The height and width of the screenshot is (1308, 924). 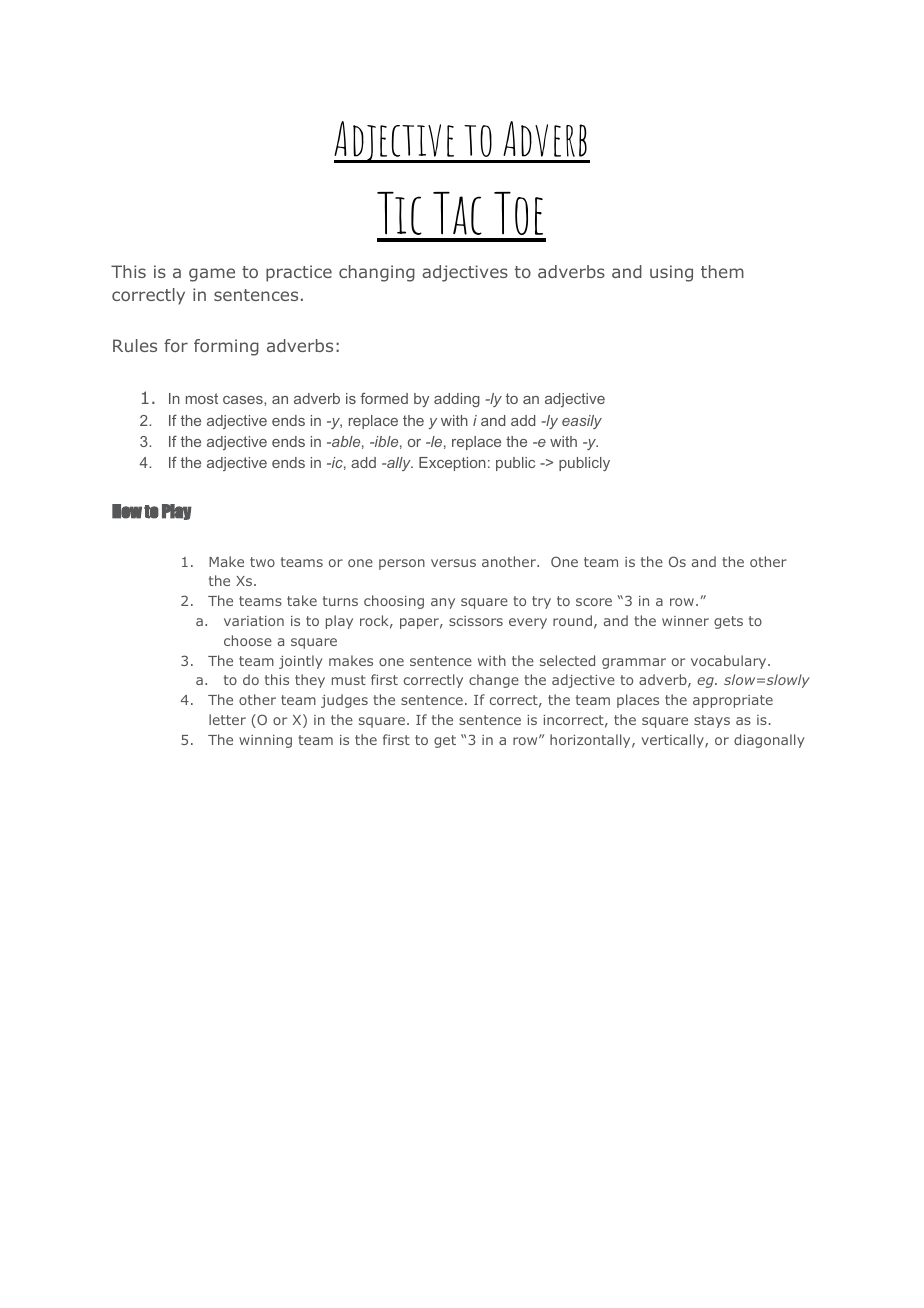 What do you see at coordinates (712, 721) in the screenshot?
I see `stays` at bounding box center [712, 721].
